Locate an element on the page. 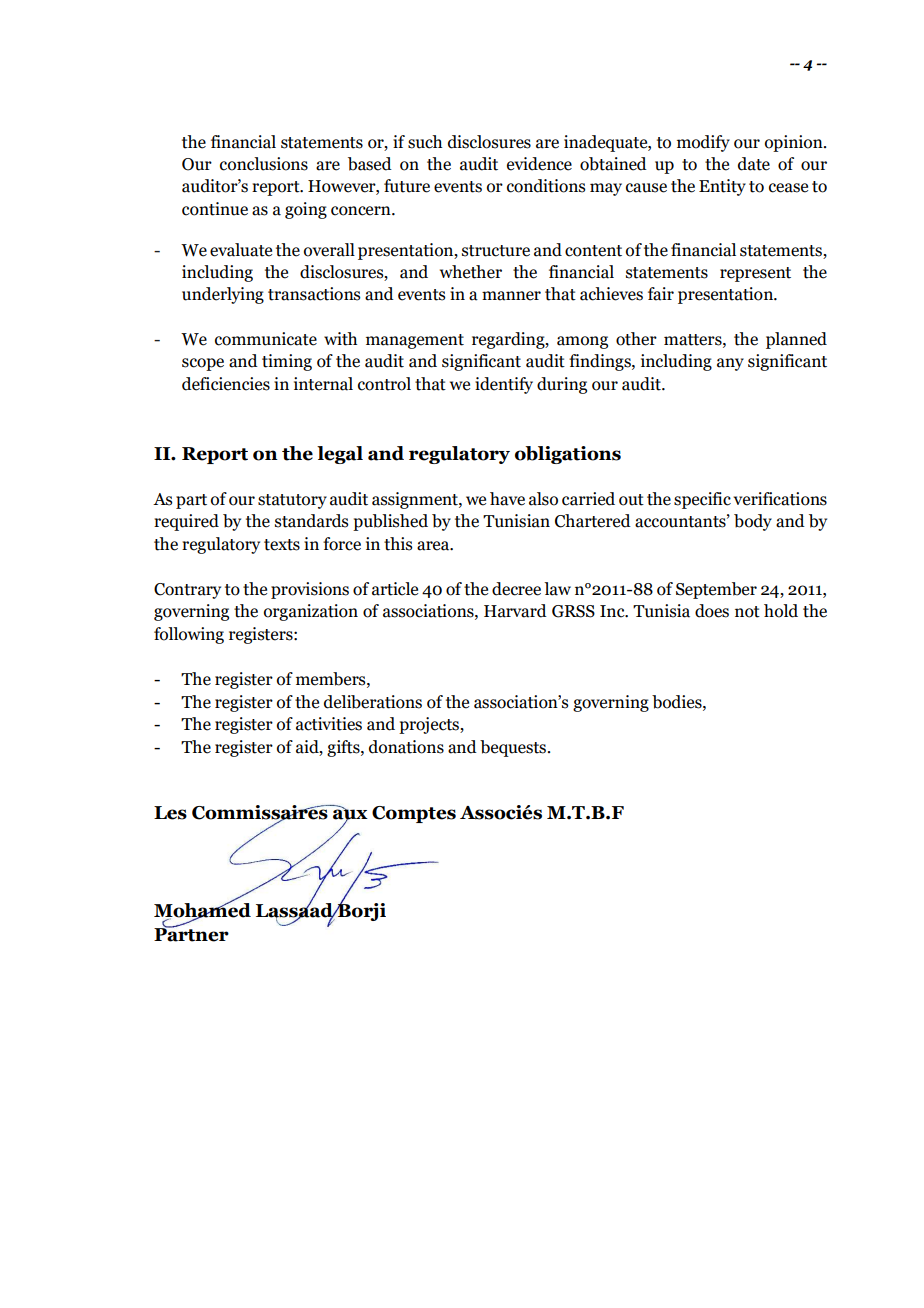  activities is located at coordinates (329, 724).
